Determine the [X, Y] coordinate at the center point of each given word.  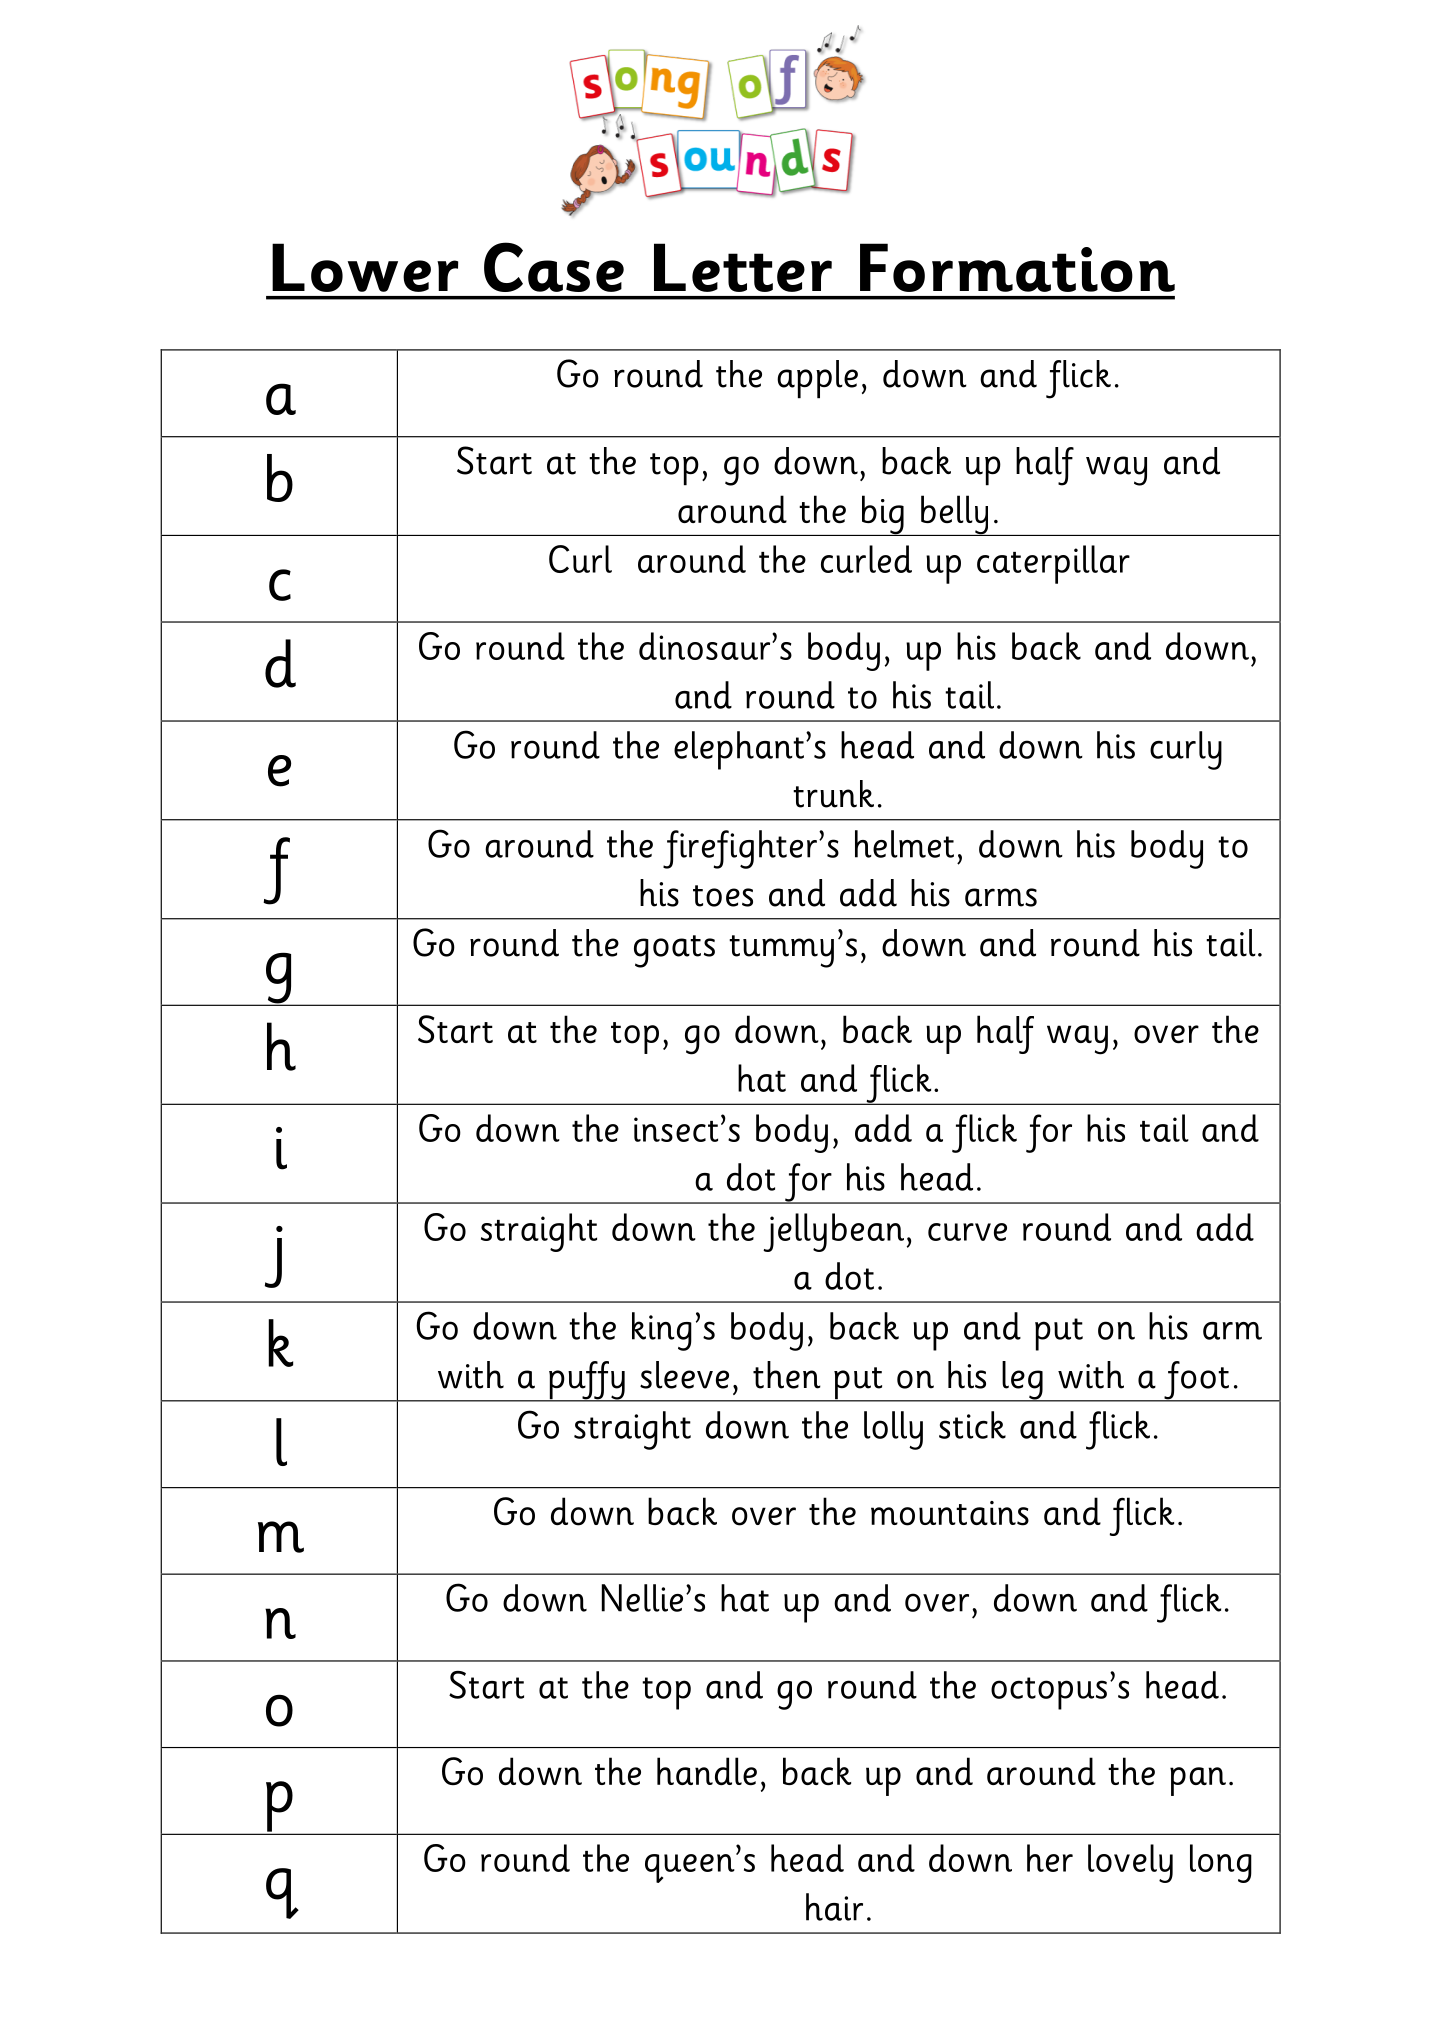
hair [834, 1907]
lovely [1130, 1863]
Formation [1017, 267]
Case [554, 267]
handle [707, 1771]
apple [817, 379]
